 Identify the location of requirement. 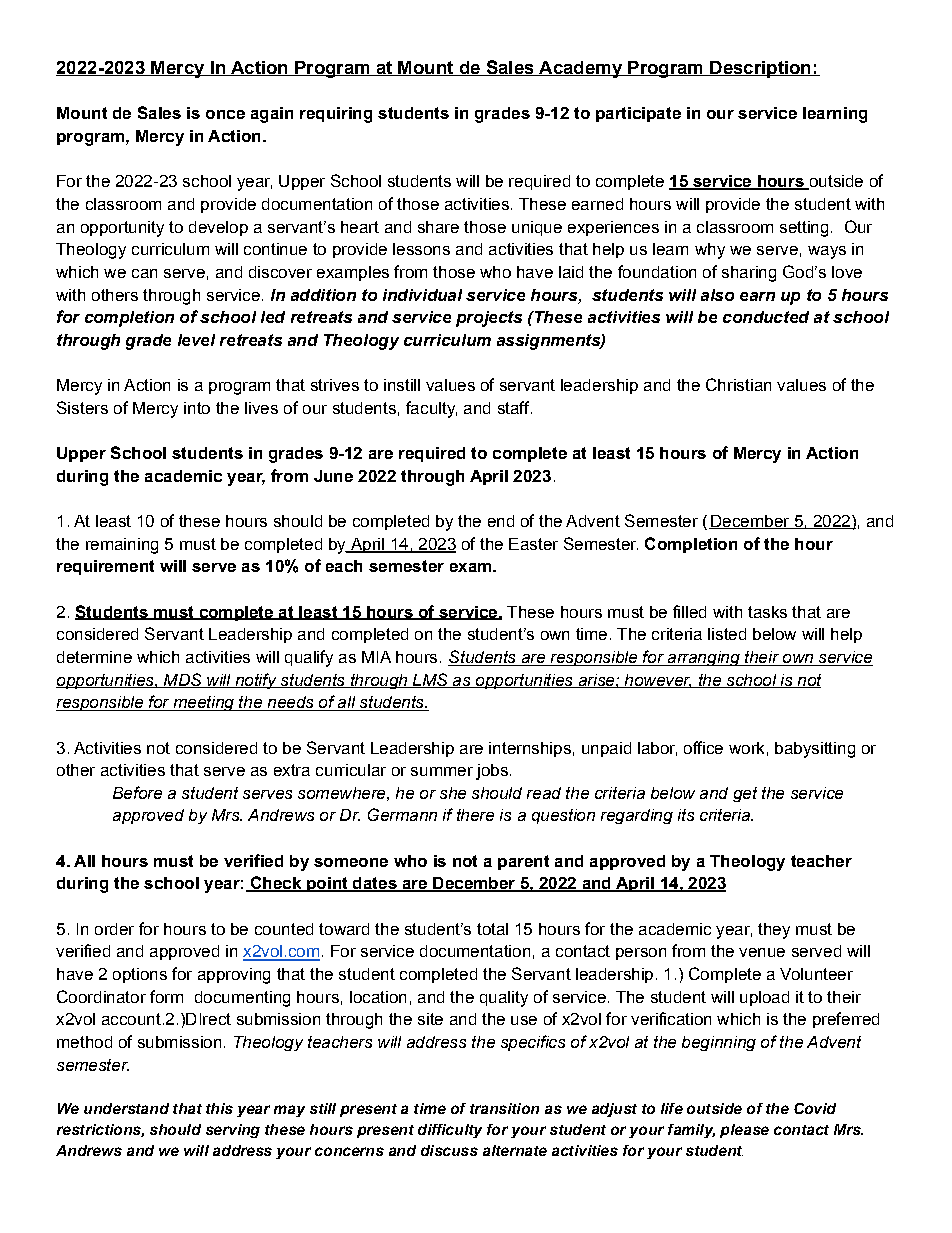
(105, 567).
